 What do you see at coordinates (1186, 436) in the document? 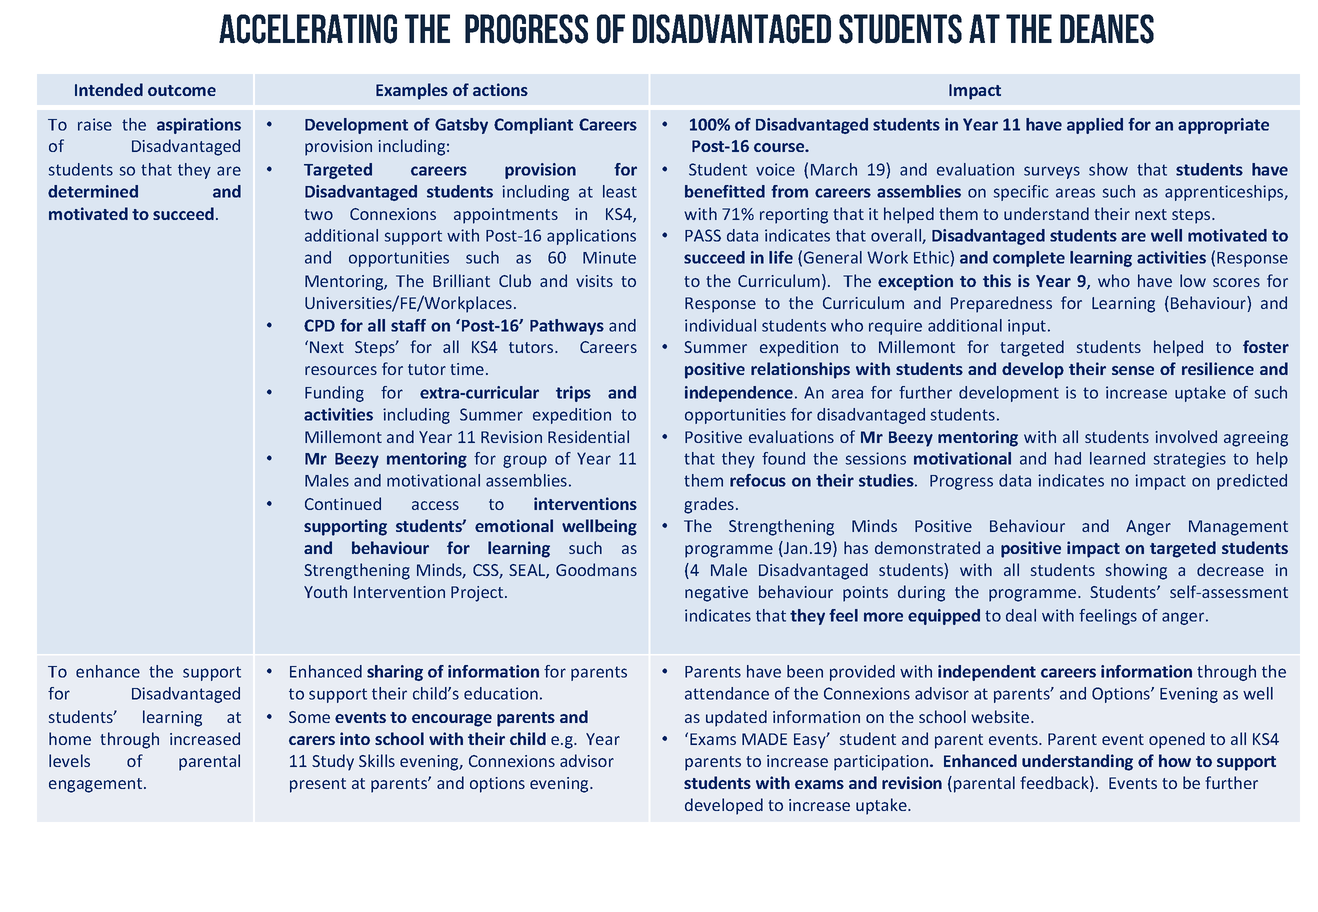
I see `involved` at bounding box center [1186, 436].
